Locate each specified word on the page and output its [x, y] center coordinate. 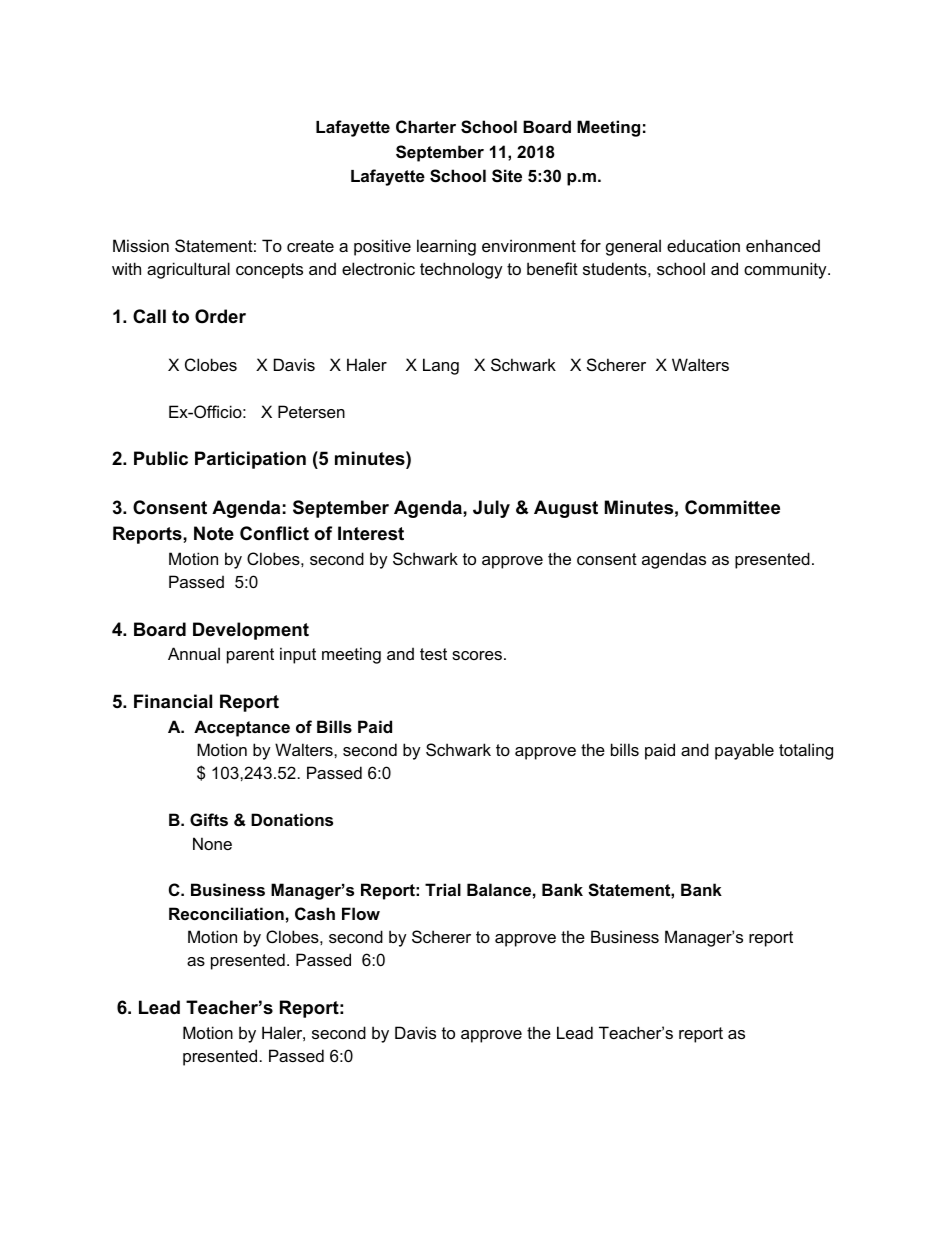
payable [744, 751]
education [703, 245]
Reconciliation [226, 913]
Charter [426, 126]
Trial [443, 889]
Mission [141, 245]
